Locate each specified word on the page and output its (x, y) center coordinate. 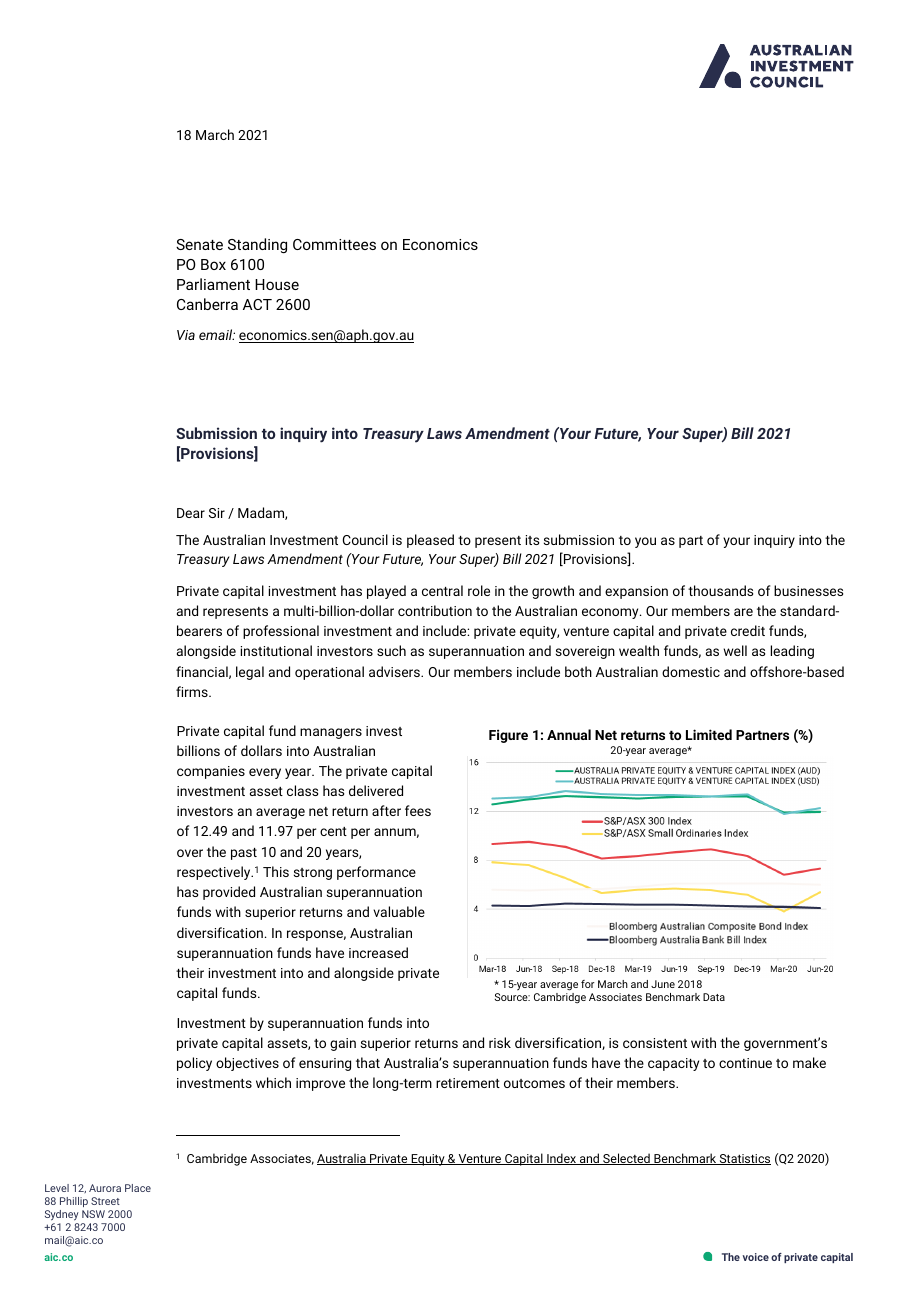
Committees (334, 244)
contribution (435, 610)
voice (756, 1257)
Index (562, 1159)
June (663, 984)
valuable (399, 911)
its (532, 540)
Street (105, 1201)
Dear (191, 513)
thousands (720, 590)
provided (229, 893)
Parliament (213, 284)
